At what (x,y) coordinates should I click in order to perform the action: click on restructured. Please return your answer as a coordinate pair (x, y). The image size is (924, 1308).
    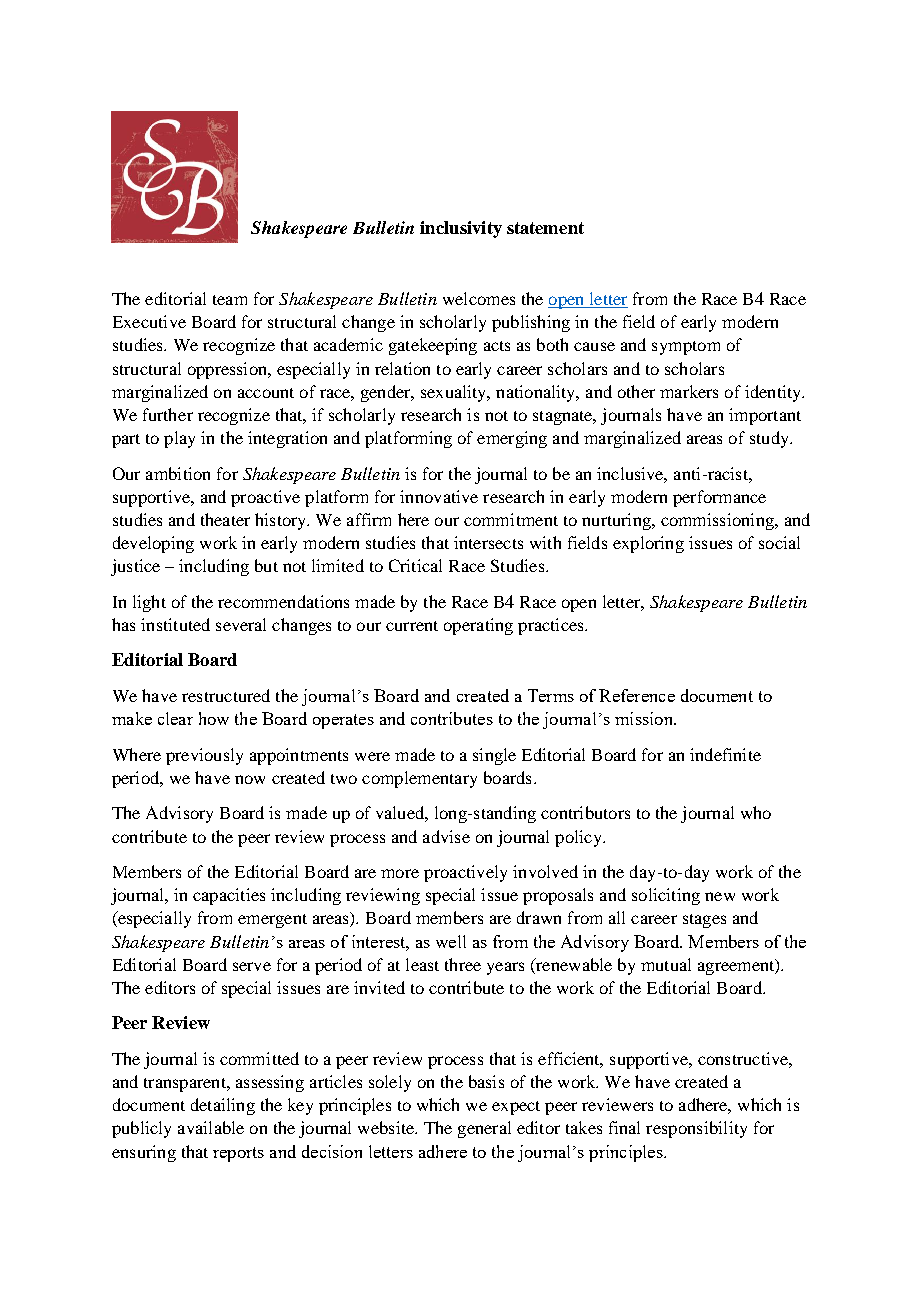
    Looking at the image, I should click on (226, 695).
